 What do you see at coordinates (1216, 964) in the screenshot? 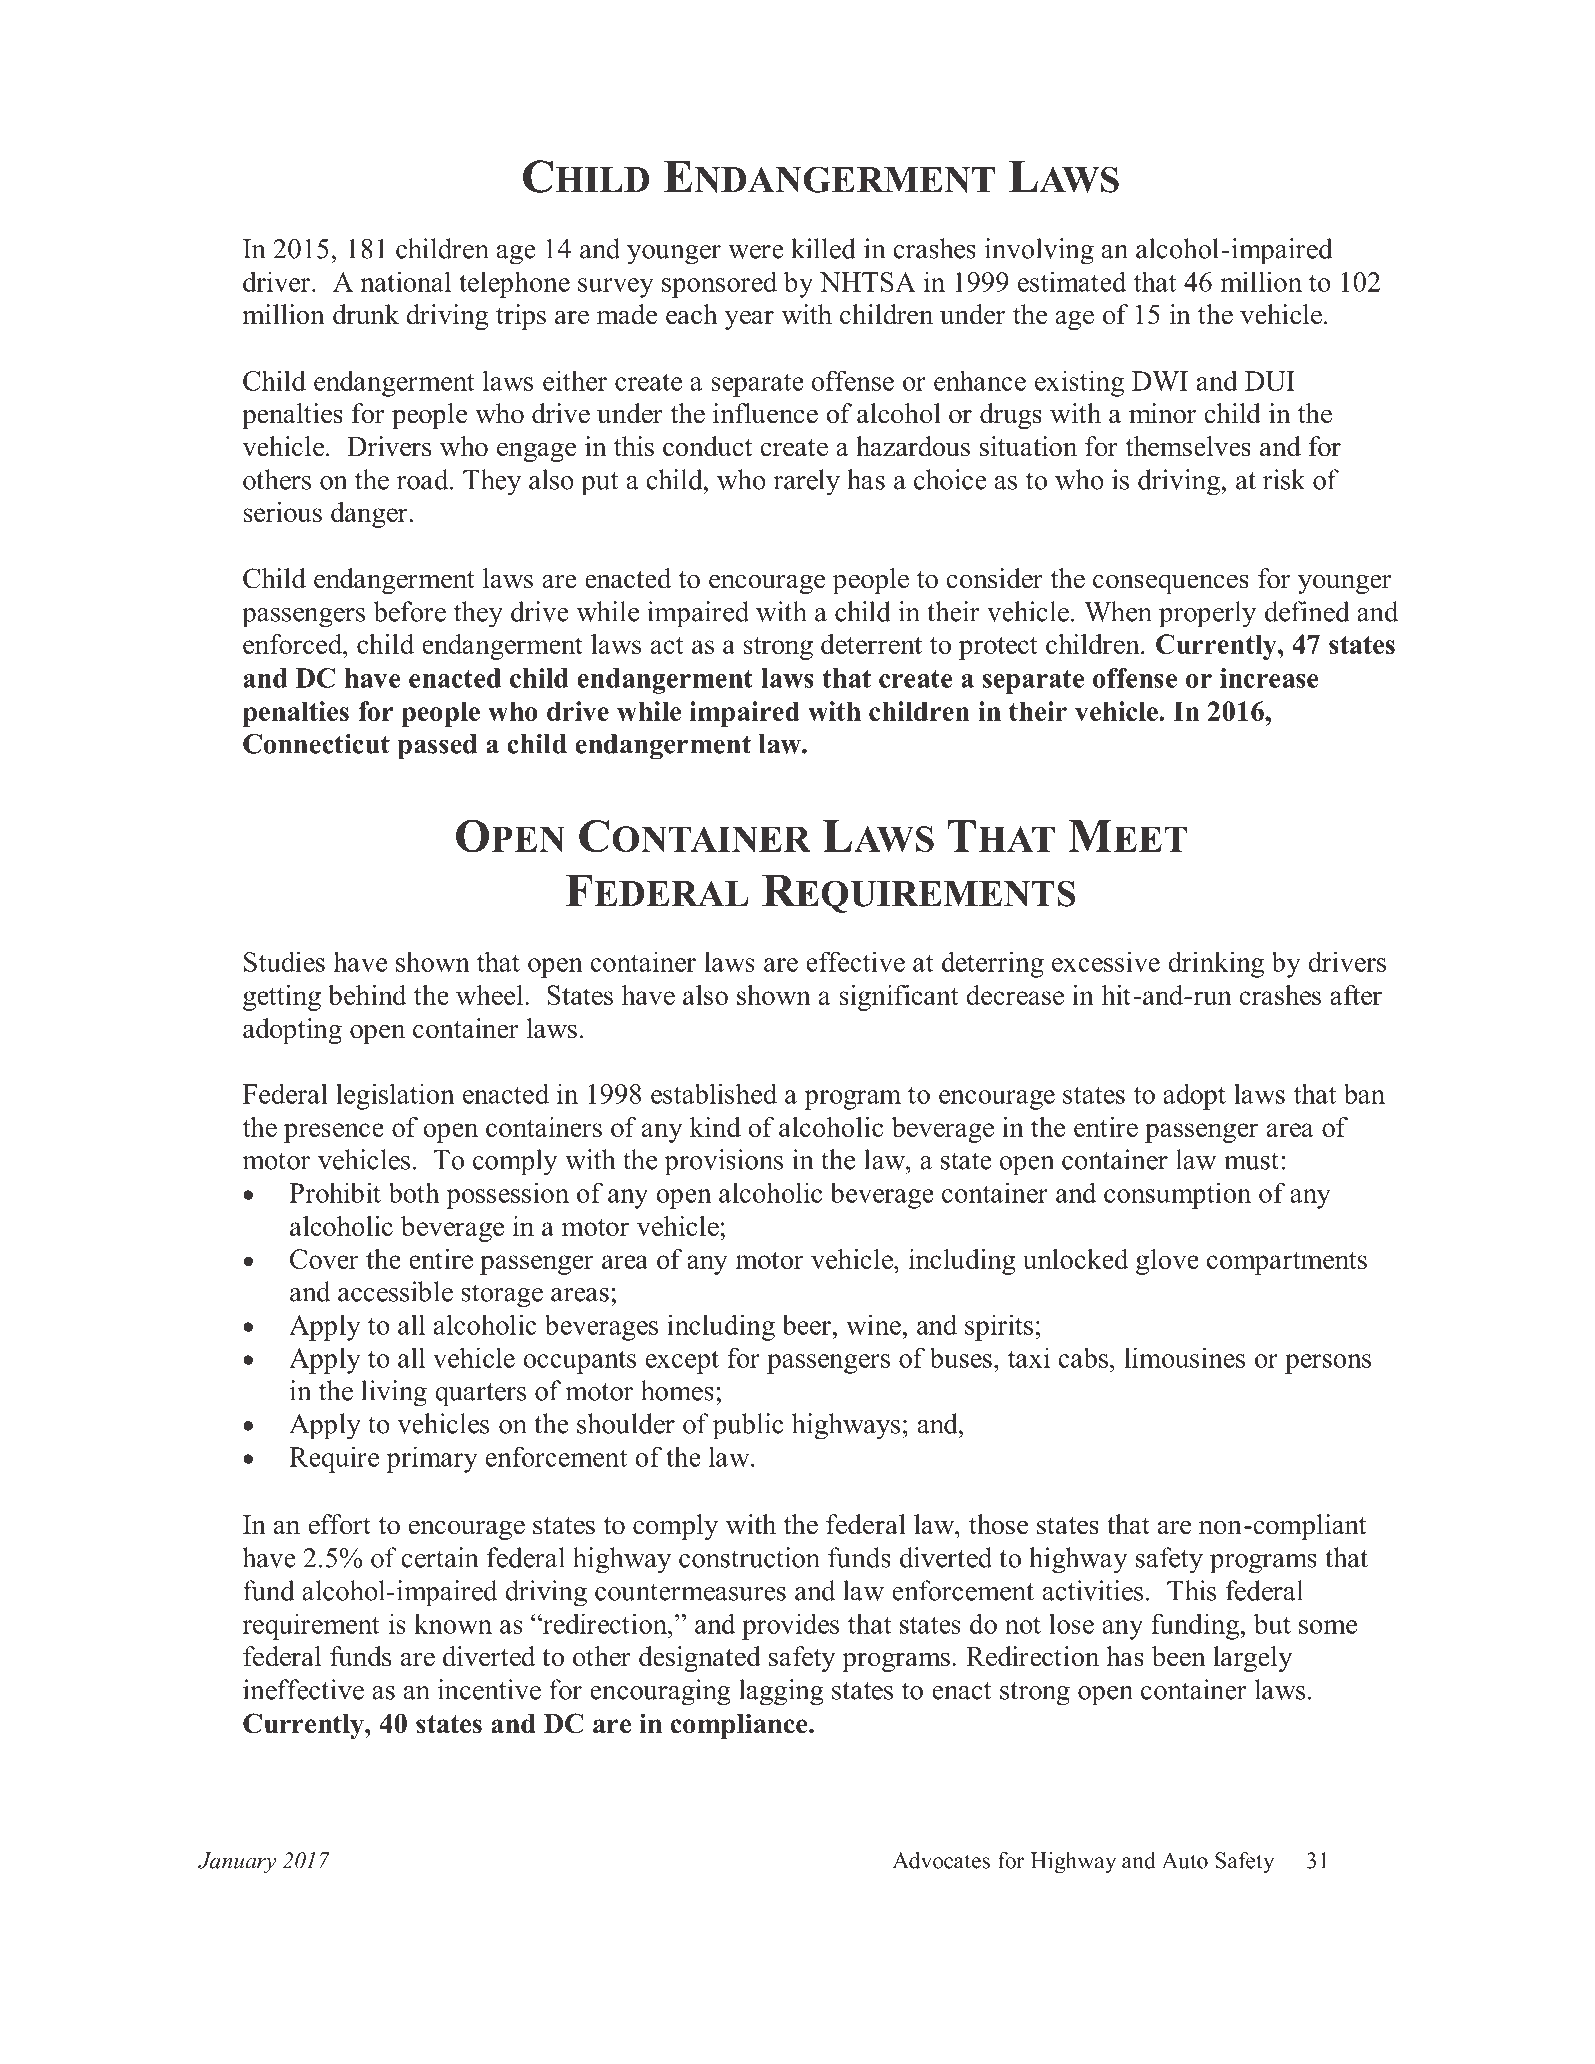
I see `drinking` at bounding box center [1216, 964].
